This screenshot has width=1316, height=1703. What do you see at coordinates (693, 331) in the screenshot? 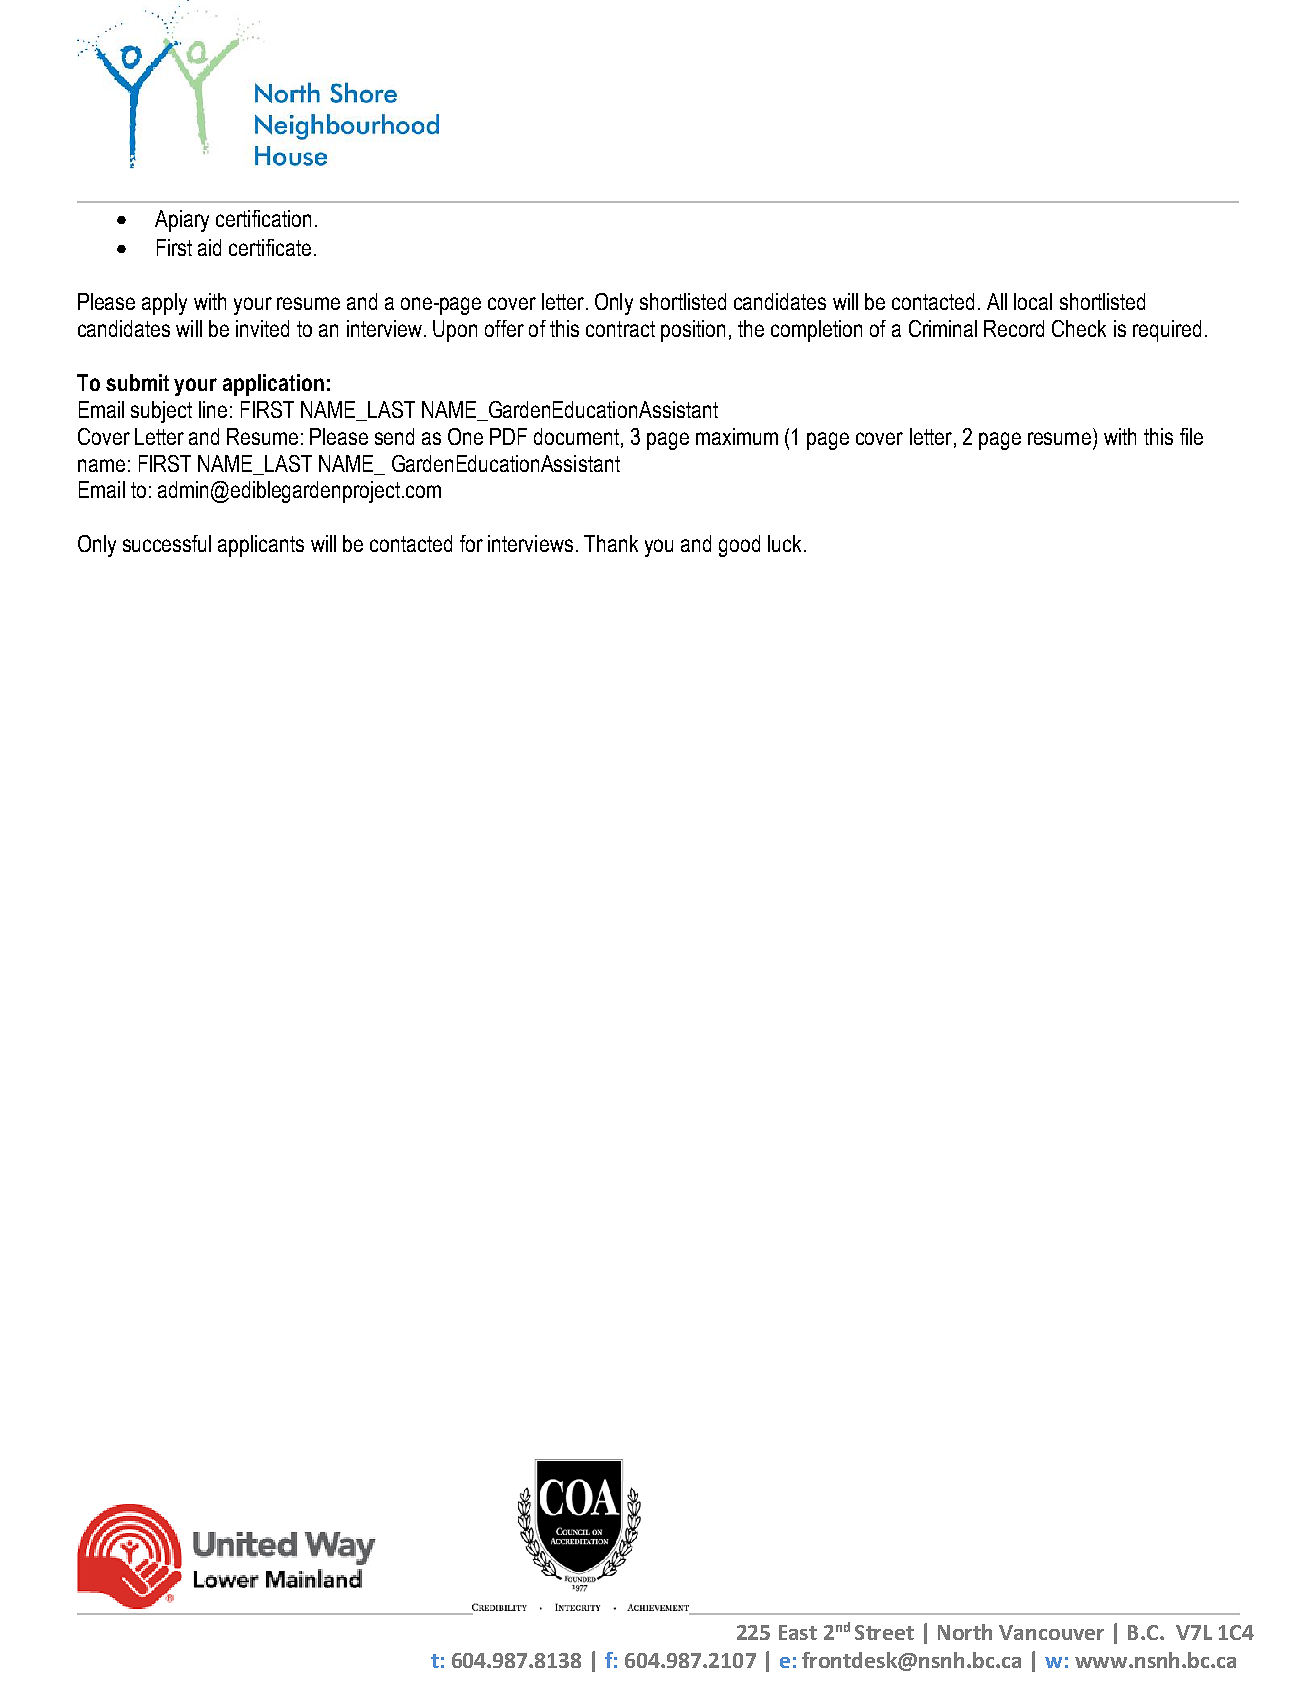
I see `position` at bounding box center [693, 331].
